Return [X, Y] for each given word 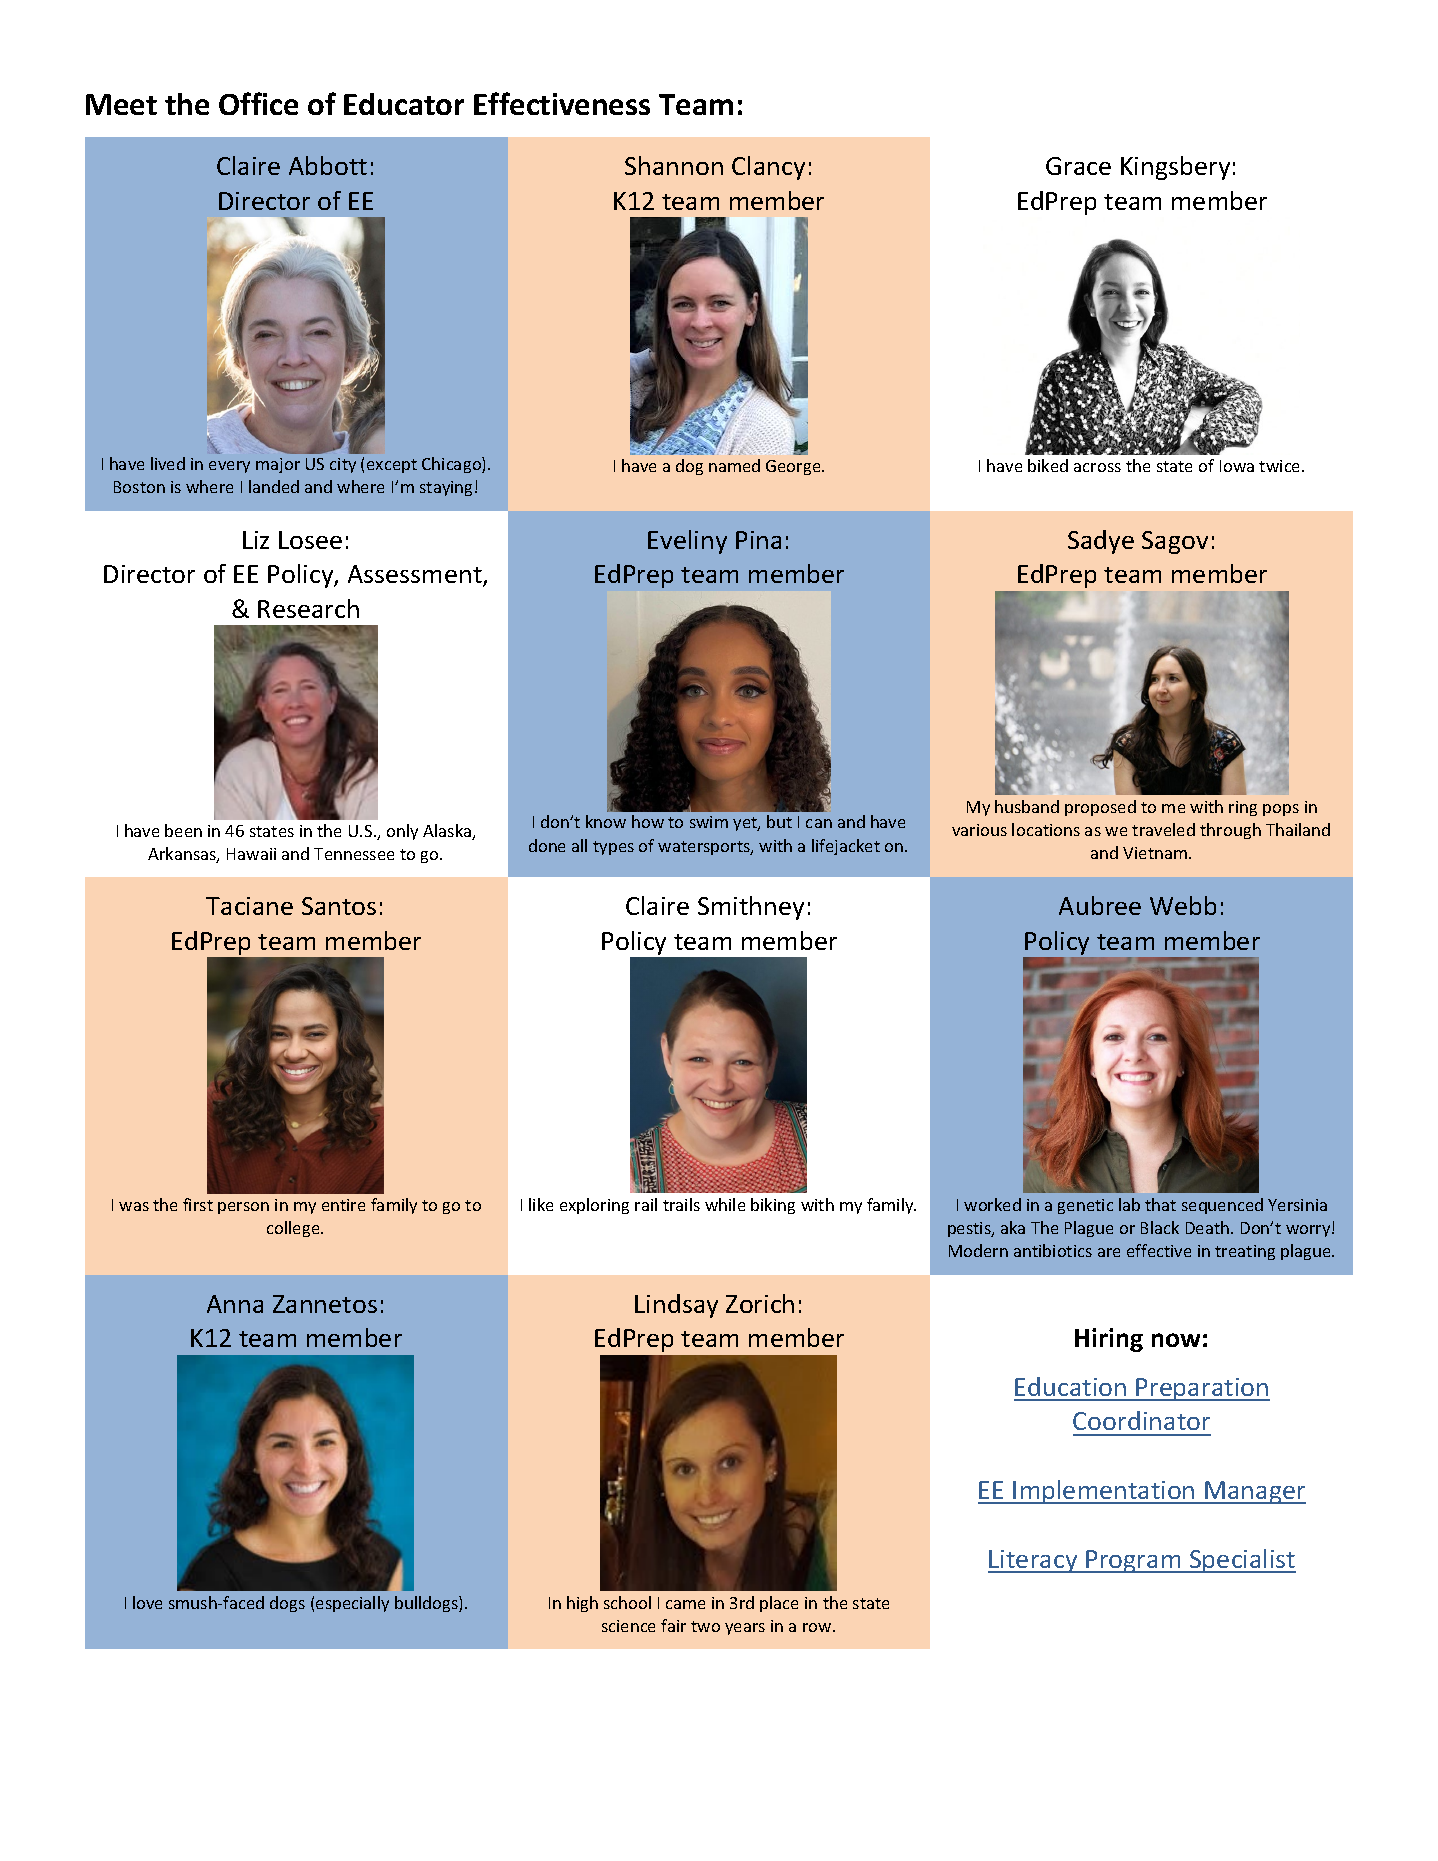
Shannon [674, 165]
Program [1133, 1561]
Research [308, 608]
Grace [1078, 166]
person [243, 1208]
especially [352, 1604]
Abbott [328, 165]
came [685, 1604]
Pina [758, 540]
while [725, 1204]
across [1097, 467]
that [1160, 1204]
